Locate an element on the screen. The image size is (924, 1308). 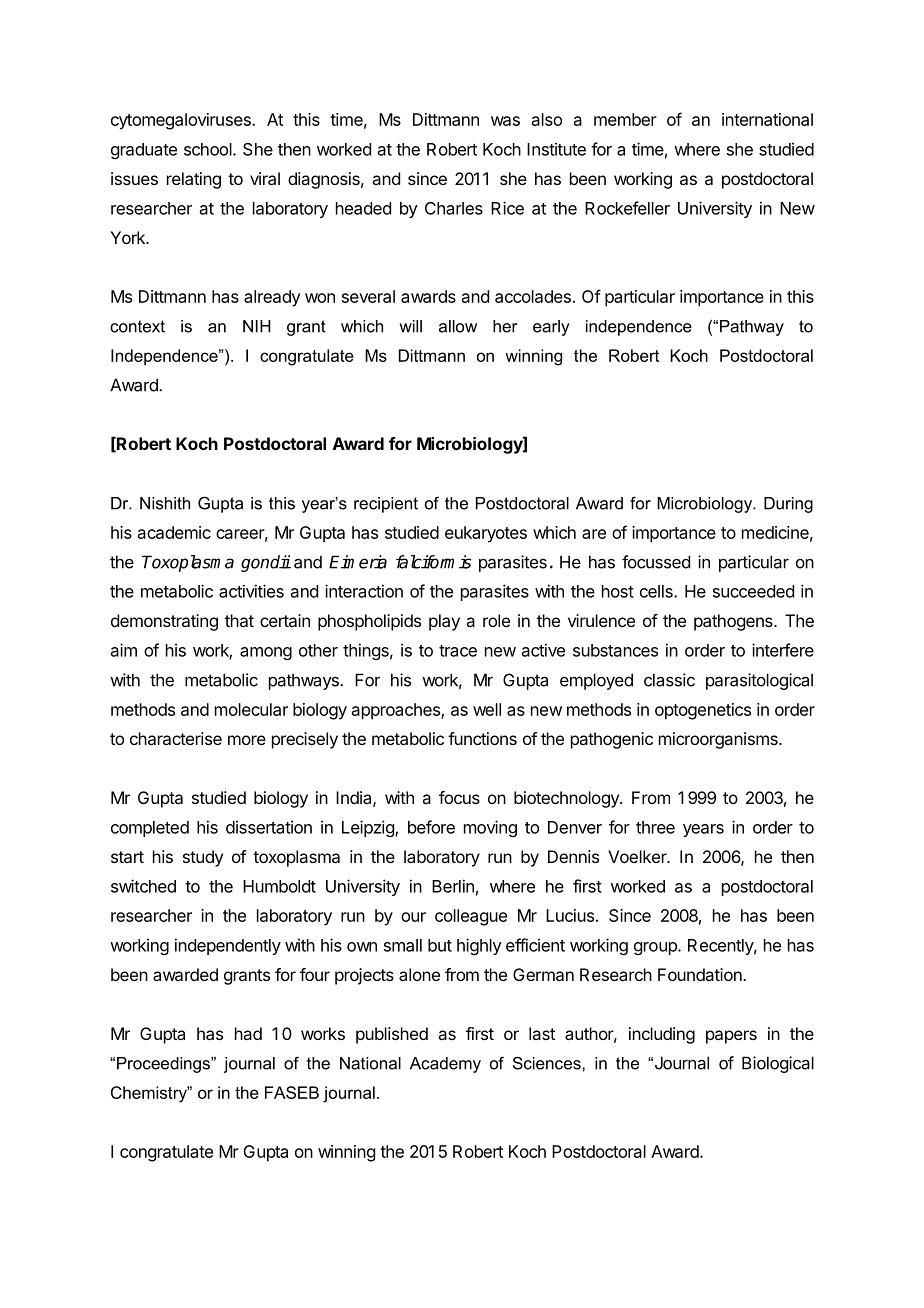
Proceedings is located at coordinates (164, 1065).
